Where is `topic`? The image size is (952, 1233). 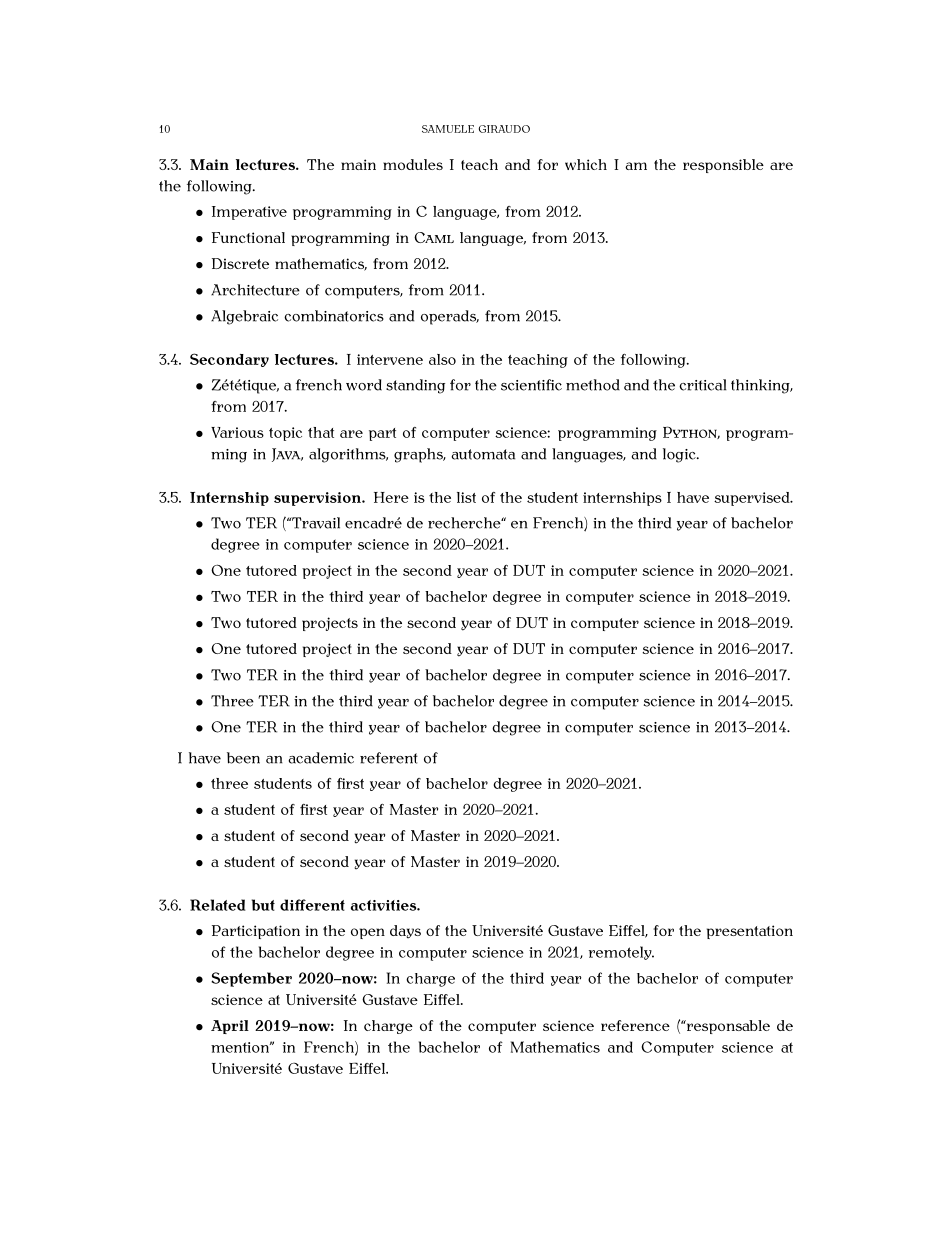
topic is located at coordinates (285, 434).
